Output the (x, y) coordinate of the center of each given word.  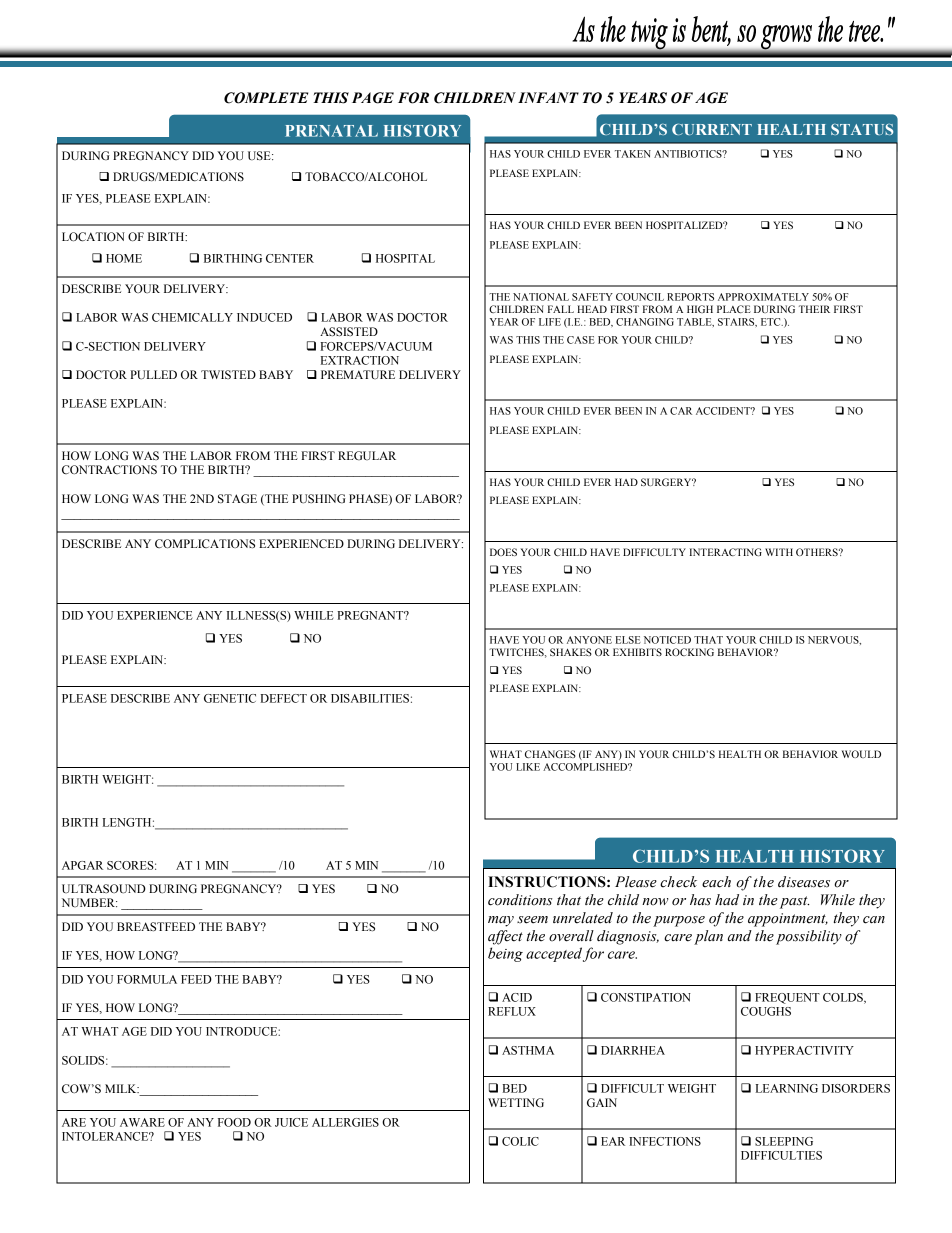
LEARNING (787, 1088)
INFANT (548, 97)
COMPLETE (266, 98)
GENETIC (230, 698)
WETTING (516, 1103)
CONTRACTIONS (109, 469)
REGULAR (367, 456)
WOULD (861, 754)
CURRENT (712, 129)
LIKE (528, 767)
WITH (779, 552)
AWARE (142, 1122)
